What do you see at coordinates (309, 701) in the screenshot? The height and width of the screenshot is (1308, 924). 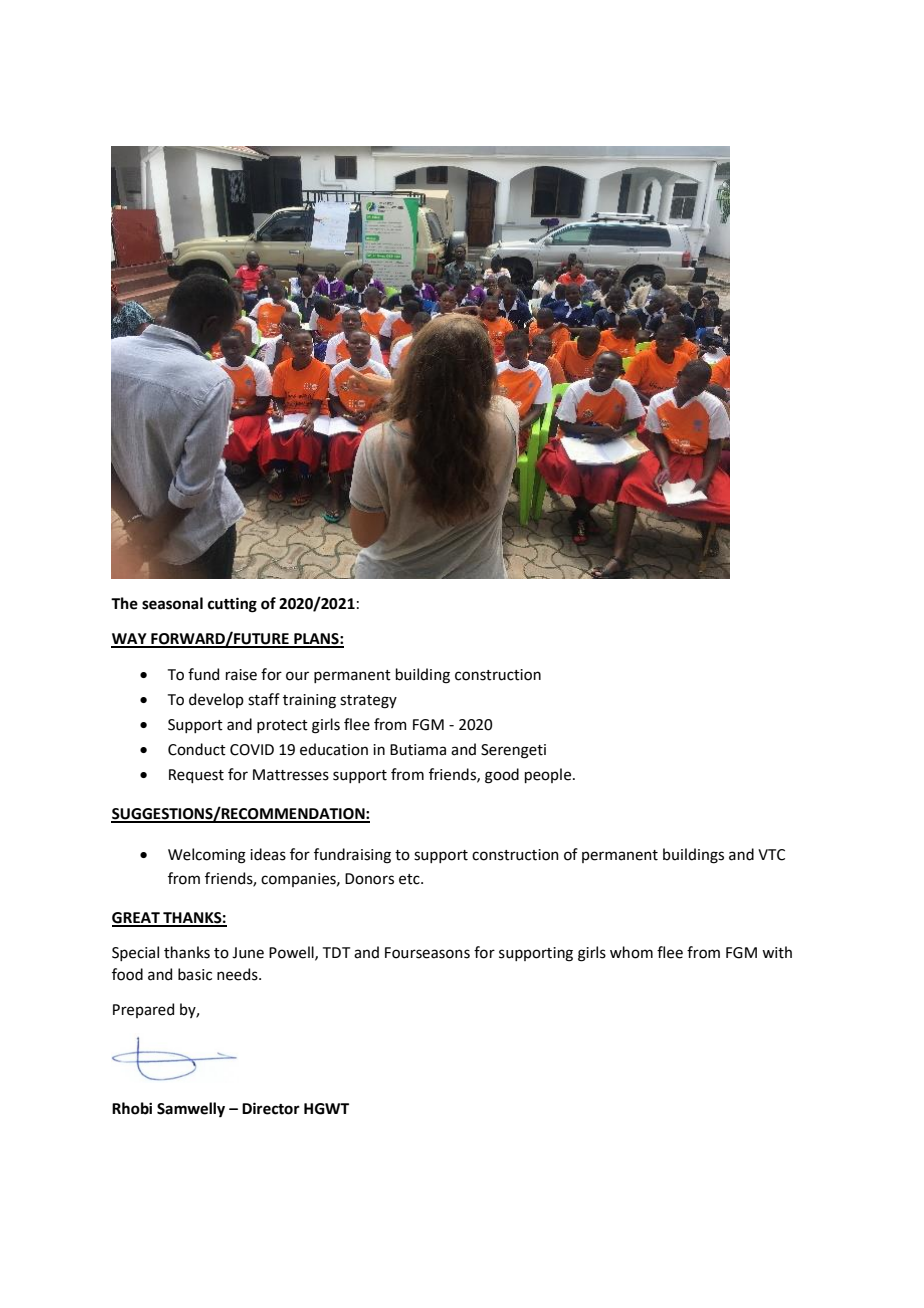 I see `training` at bounding box center [309, 701].
